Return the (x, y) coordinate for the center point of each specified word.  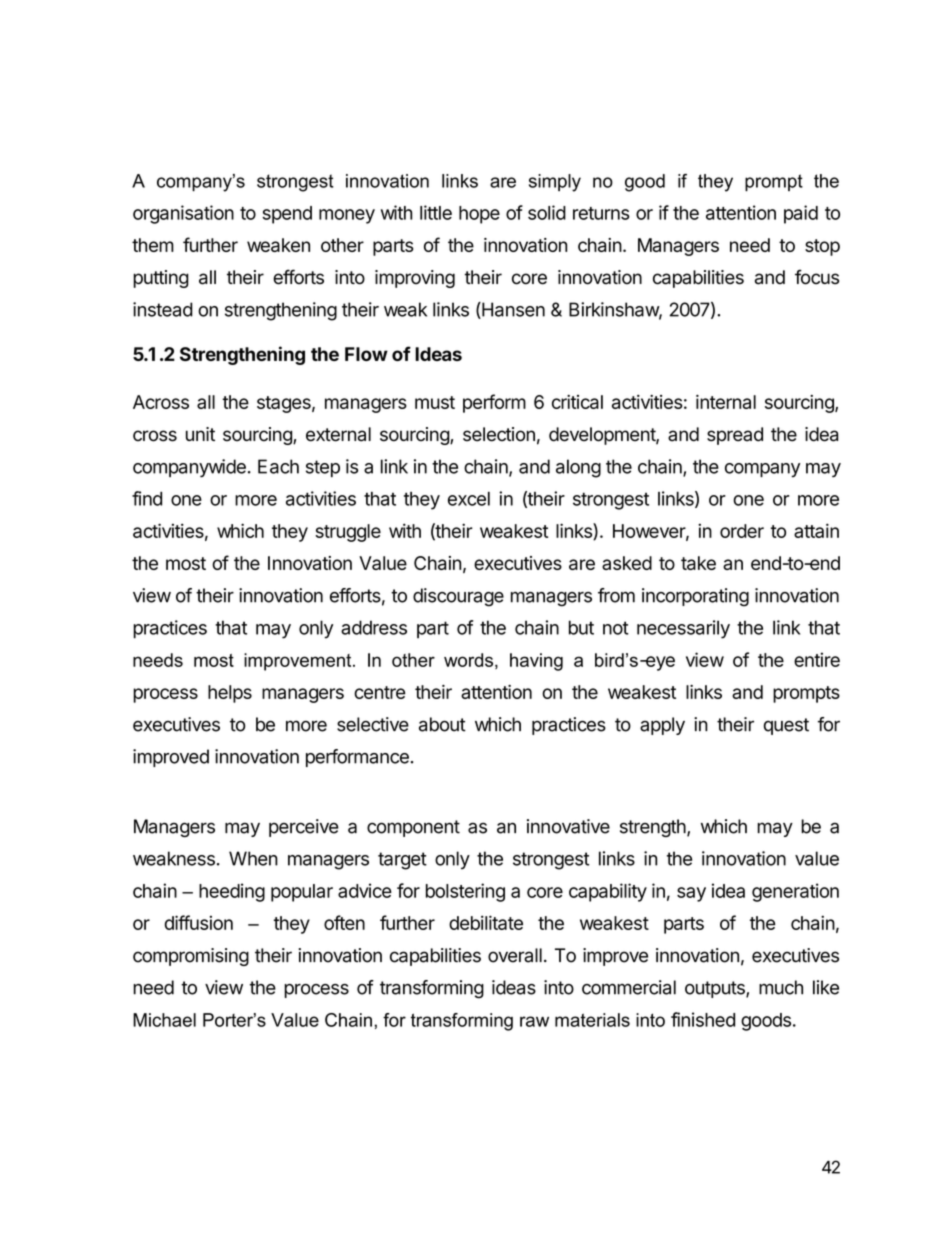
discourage (458, 597)
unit (200, 434)
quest (786, 726)
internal (726, 402)
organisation (183, 214)
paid (801, 214)
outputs (716, 989)
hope (479, 215)
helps (230, 694)
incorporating (695, 597)
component (413, 828)
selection (499, 434)
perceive (304, 828)
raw (534, 1021)
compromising (191, 957)
